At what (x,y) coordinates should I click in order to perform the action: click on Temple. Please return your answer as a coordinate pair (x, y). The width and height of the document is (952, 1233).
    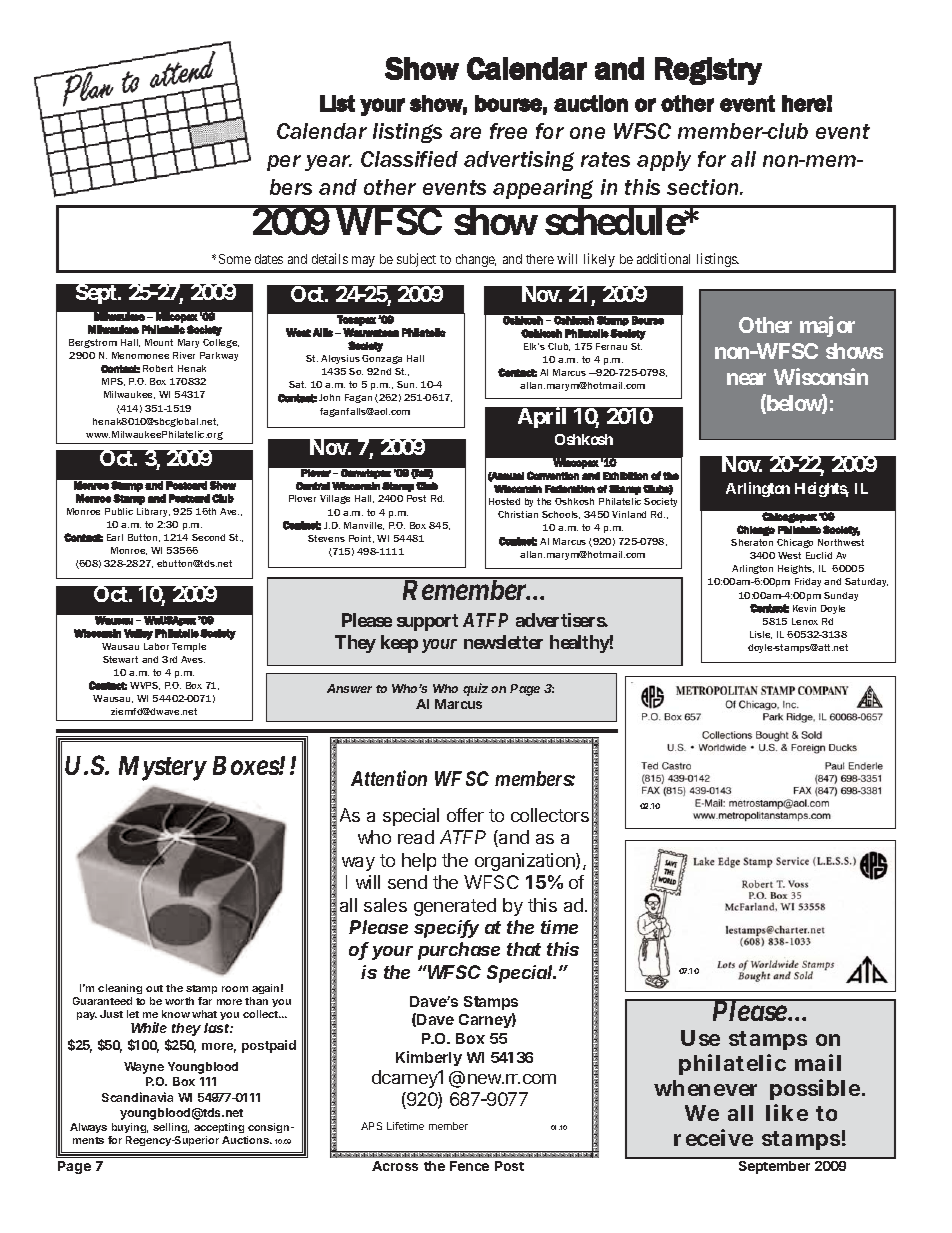
    Looking at the image, I should click on (189, 647).
